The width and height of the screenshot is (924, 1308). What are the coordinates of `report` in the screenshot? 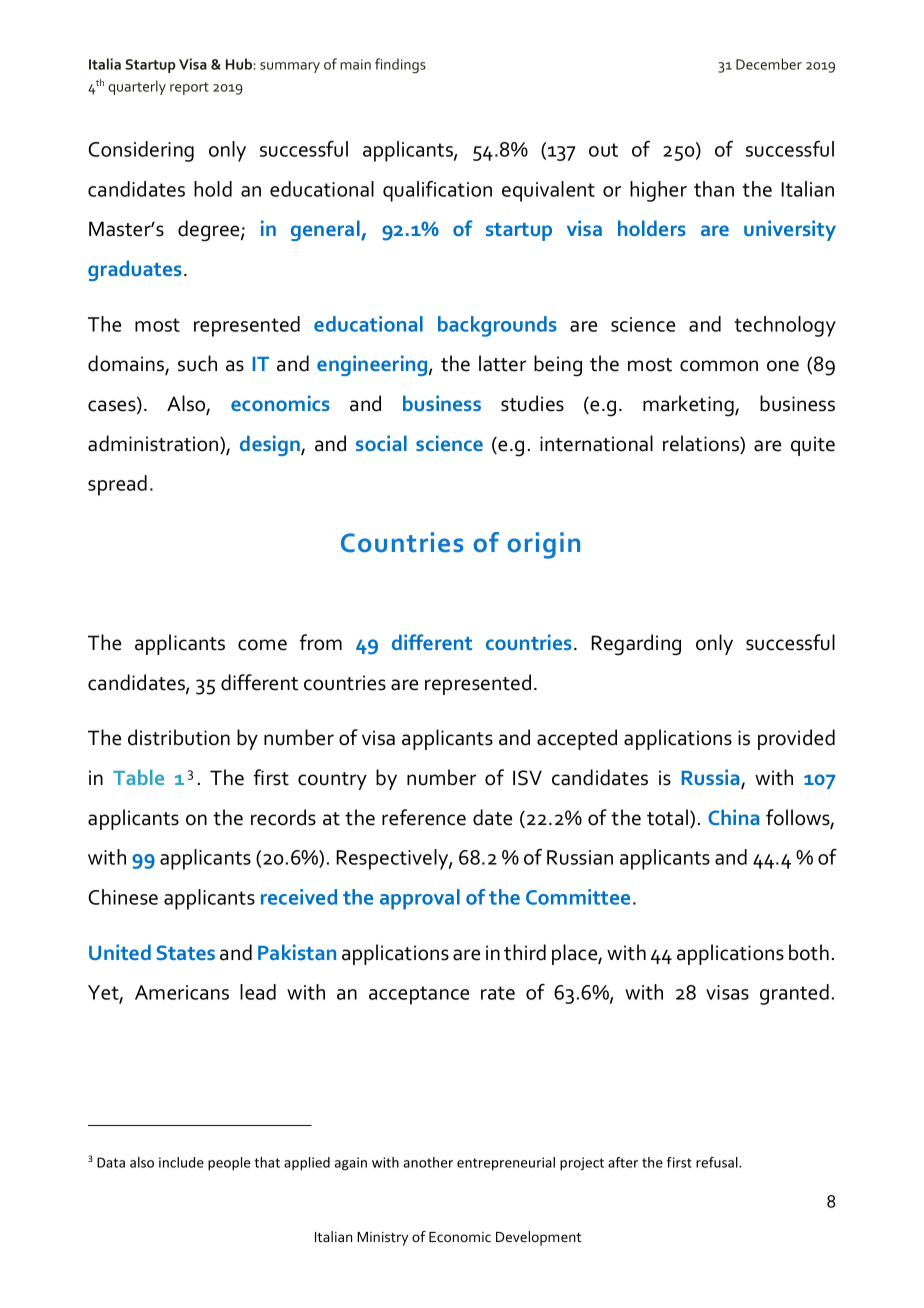 It's located at (189, 88).
